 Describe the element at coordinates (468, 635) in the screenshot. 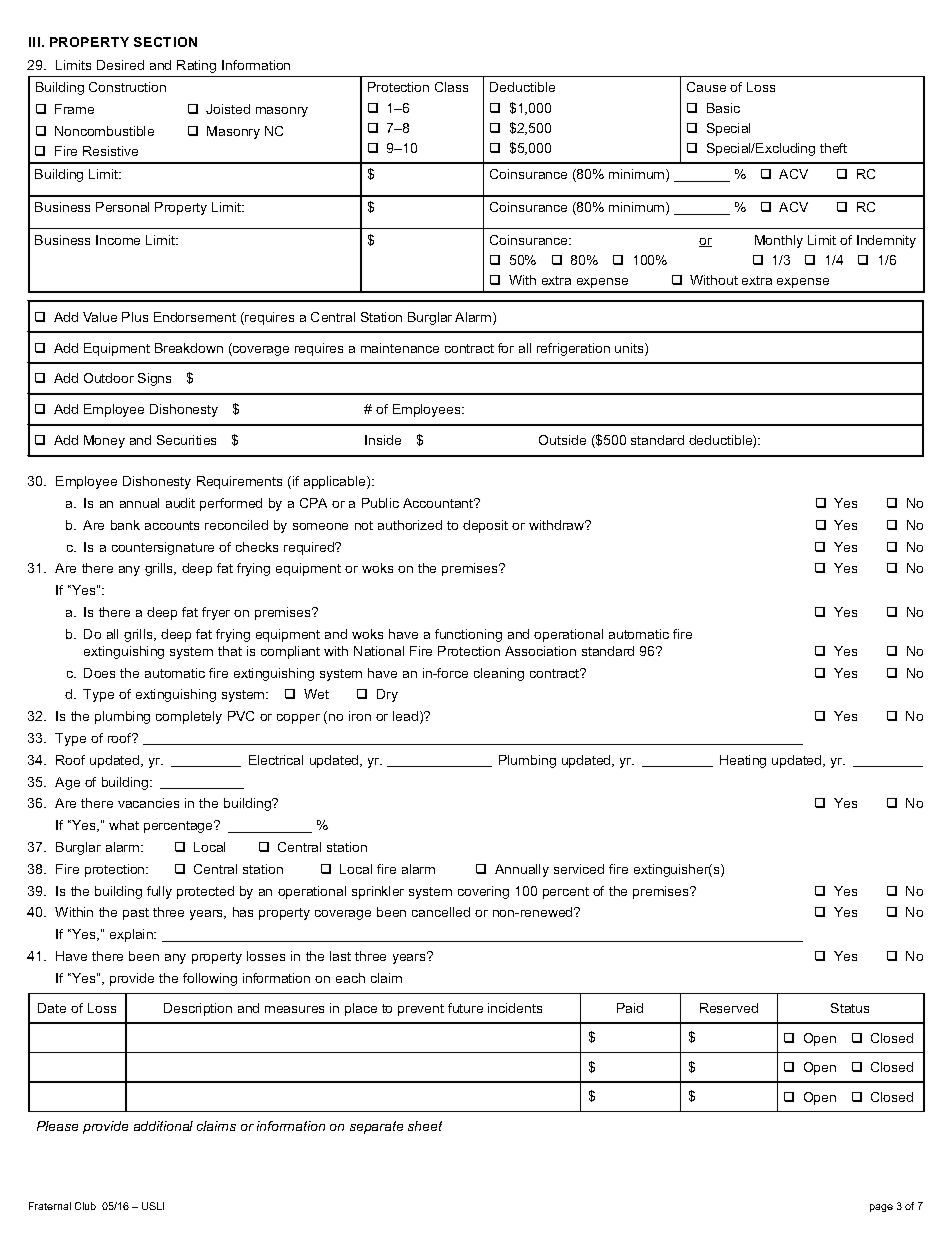

I see `functioning` at that location.
